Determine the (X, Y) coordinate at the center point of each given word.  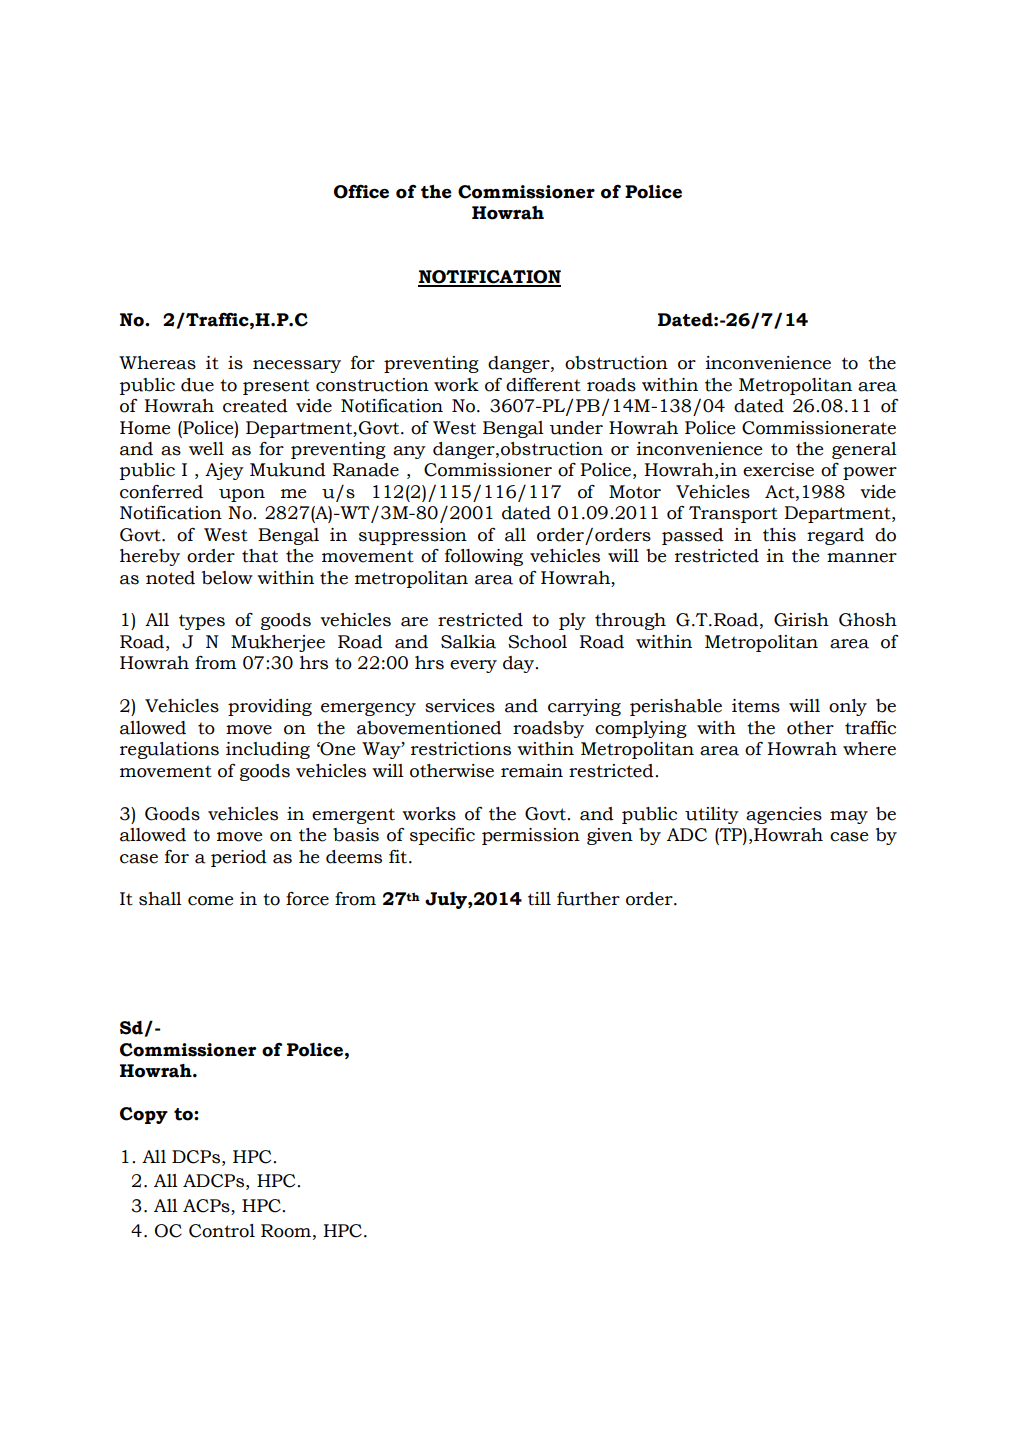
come (211, 901)
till (539, 899)
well (206, 449)
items (756, 706)
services (460, 706)
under (576, 428)
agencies (784, 815)
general (864, 450)
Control (222, 1231)
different (543, 385)
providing (270, 707)
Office (361, 192)
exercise (778, 470)
